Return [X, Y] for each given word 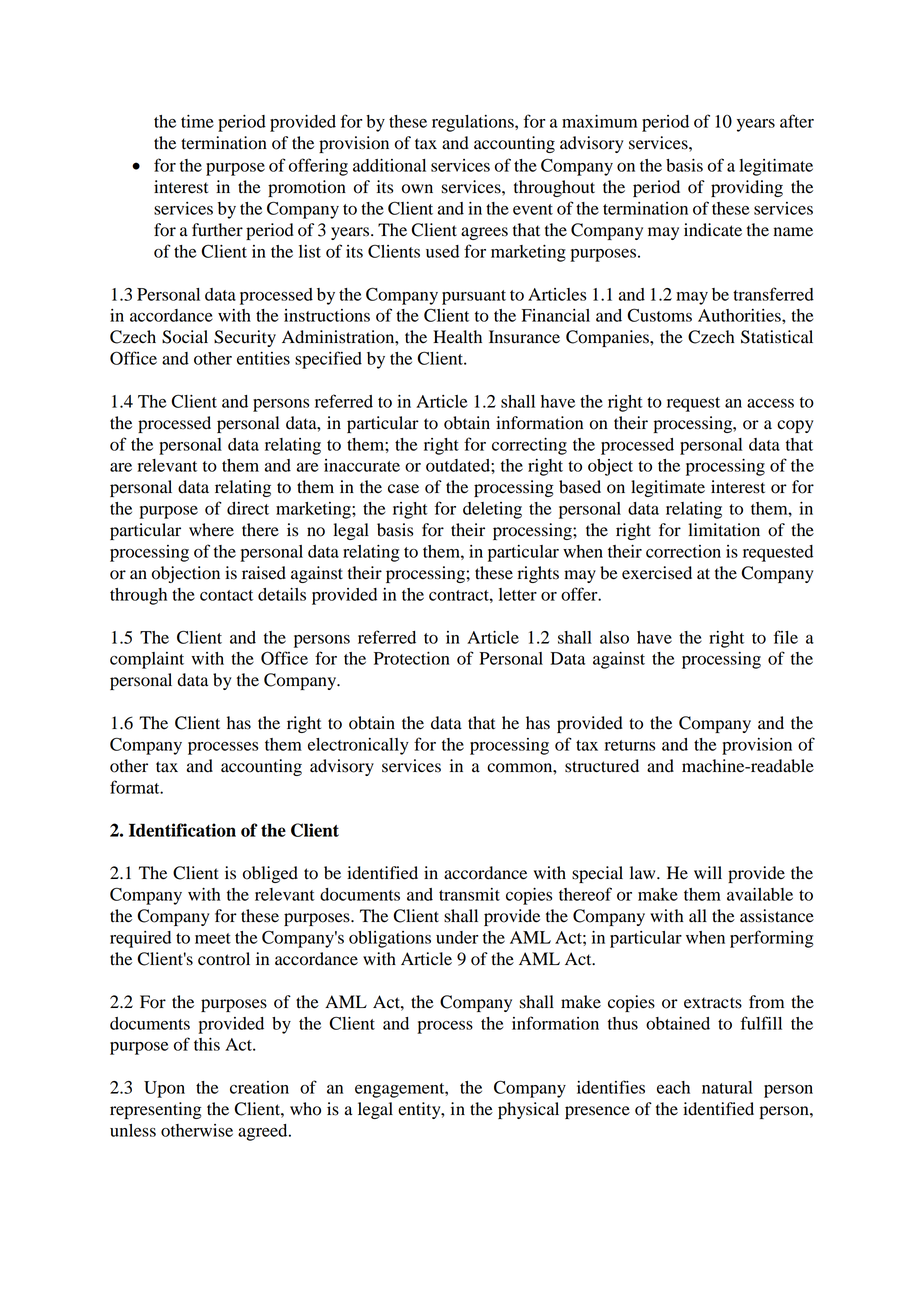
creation [259, 1087]
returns [630, 745]
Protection [412, 658]
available [760, 894]
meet [213, 938]
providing [747, 188]
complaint [147, 660]
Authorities [740, 315]
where [211, 530]
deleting [492, 510]
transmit [469, 894]
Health [457, 337]
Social [185, 337]
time [197, 121]
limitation [724, 530]
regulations [474, 123]
